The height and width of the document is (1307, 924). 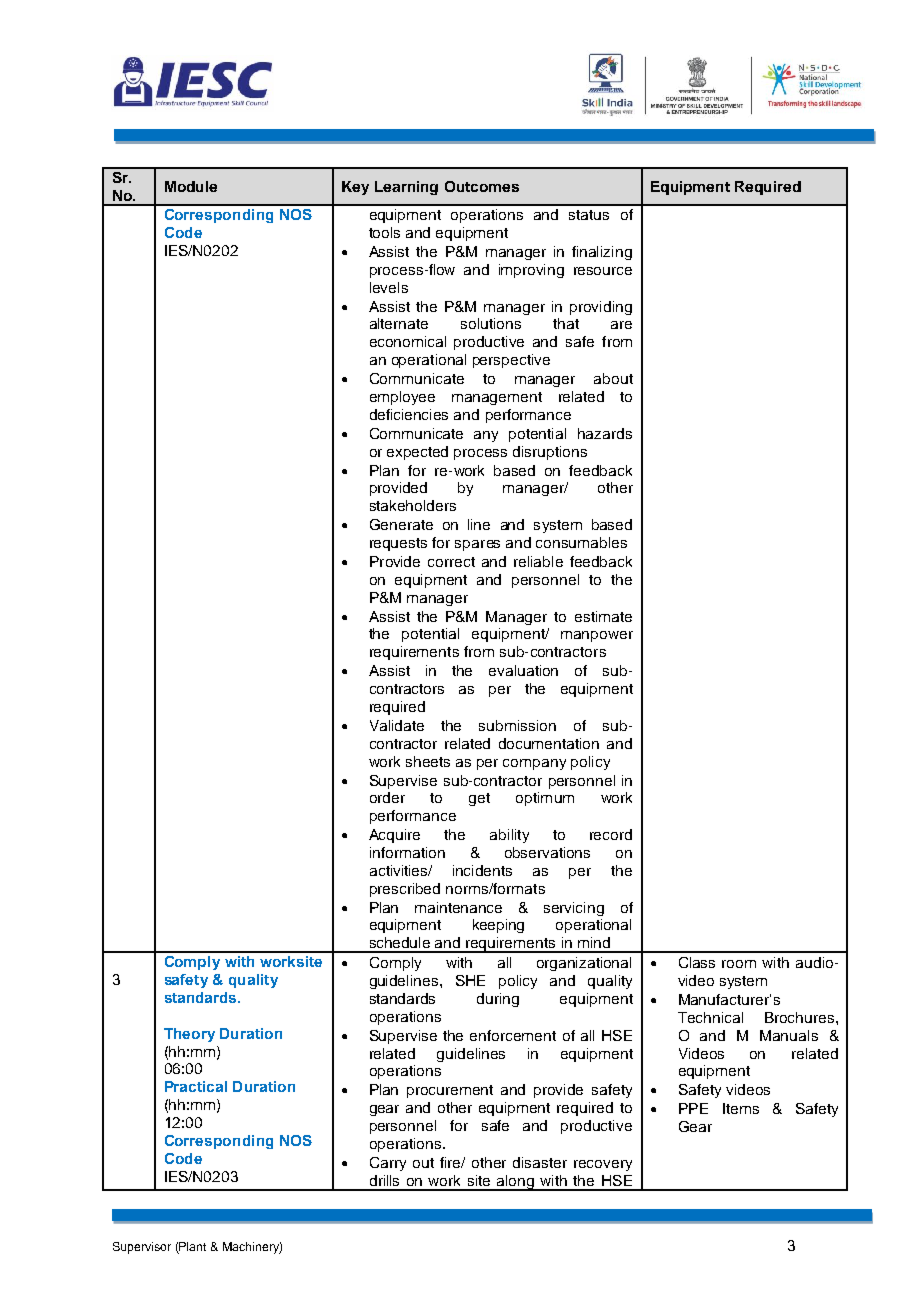 I want to click on recovery, so click(x=603, y=1165).
